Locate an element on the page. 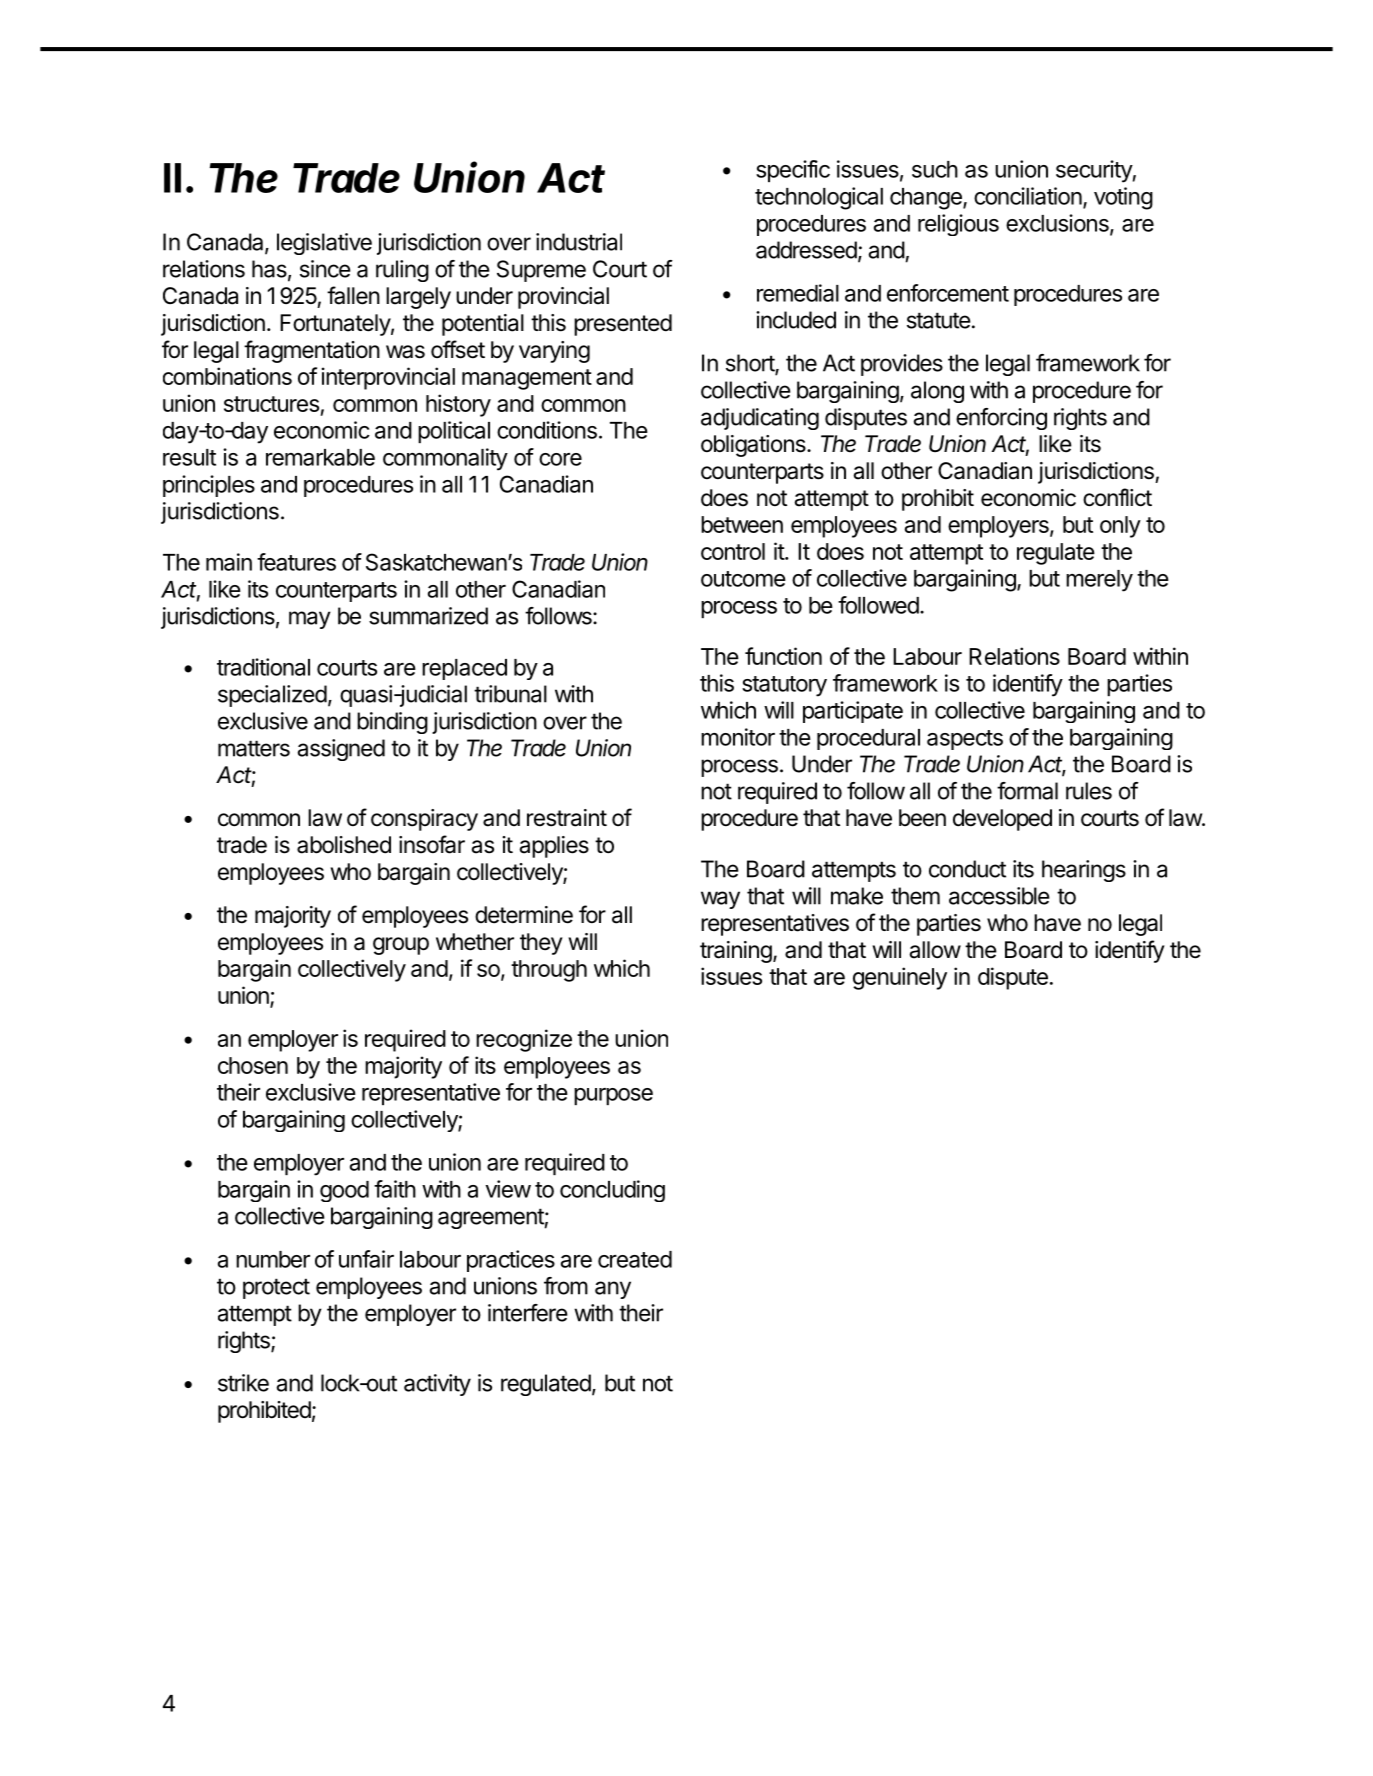 The width and height of the image is (1373, 1776). chosen is located at coordinates (253, 1065).
